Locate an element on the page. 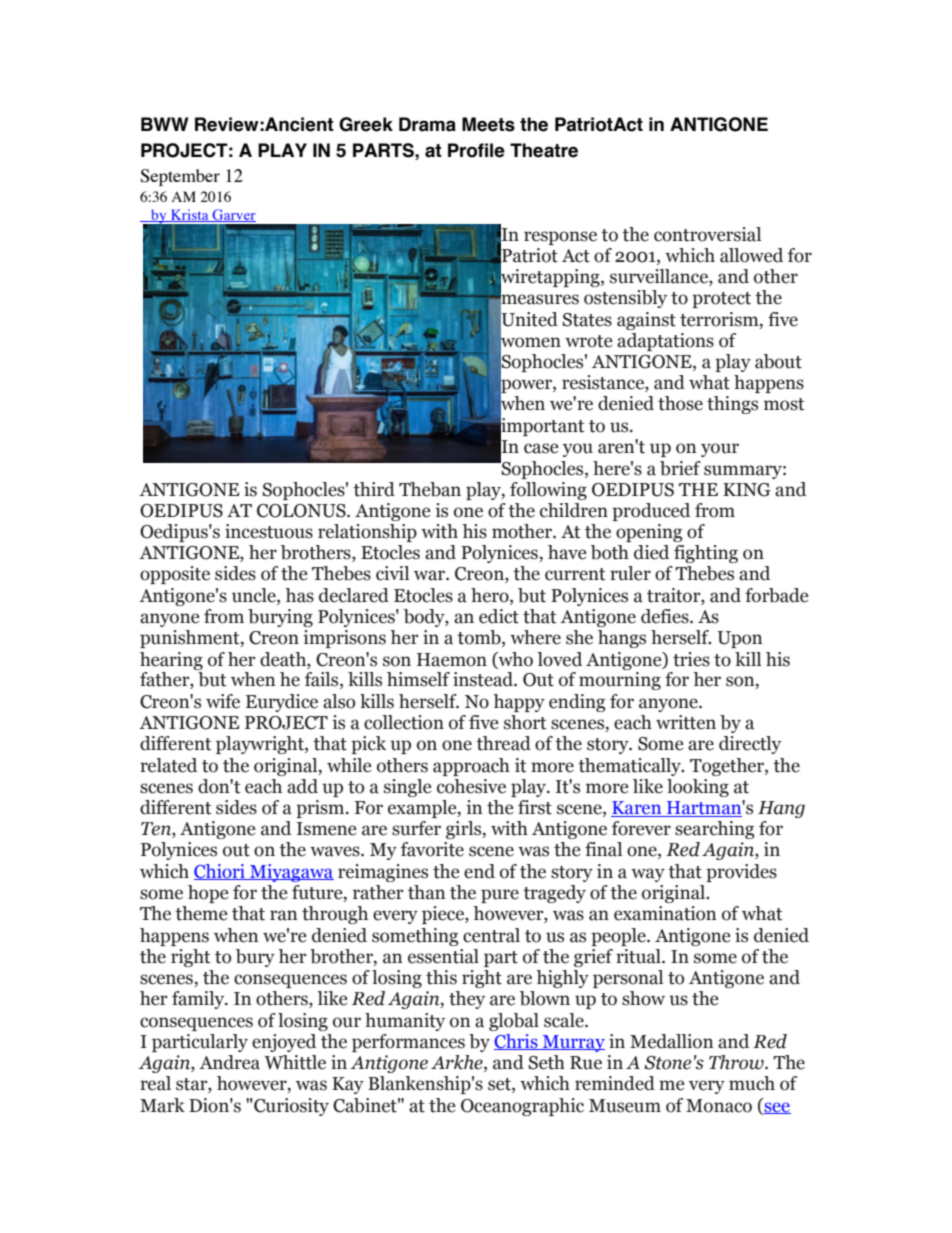  favorite is located at coordinates (432, 849).
